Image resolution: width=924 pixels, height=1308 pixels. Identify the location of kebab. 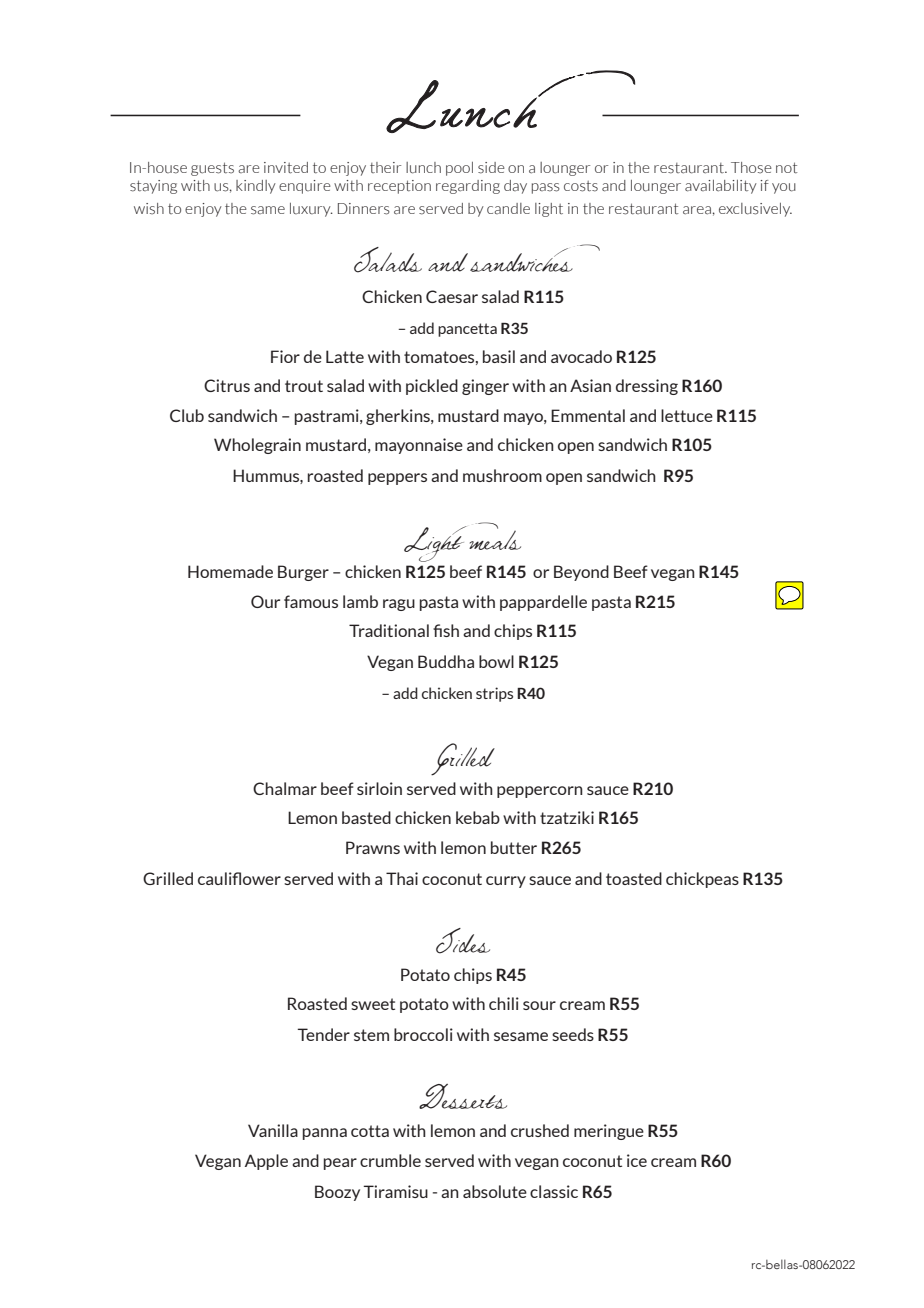
(478, 817).
